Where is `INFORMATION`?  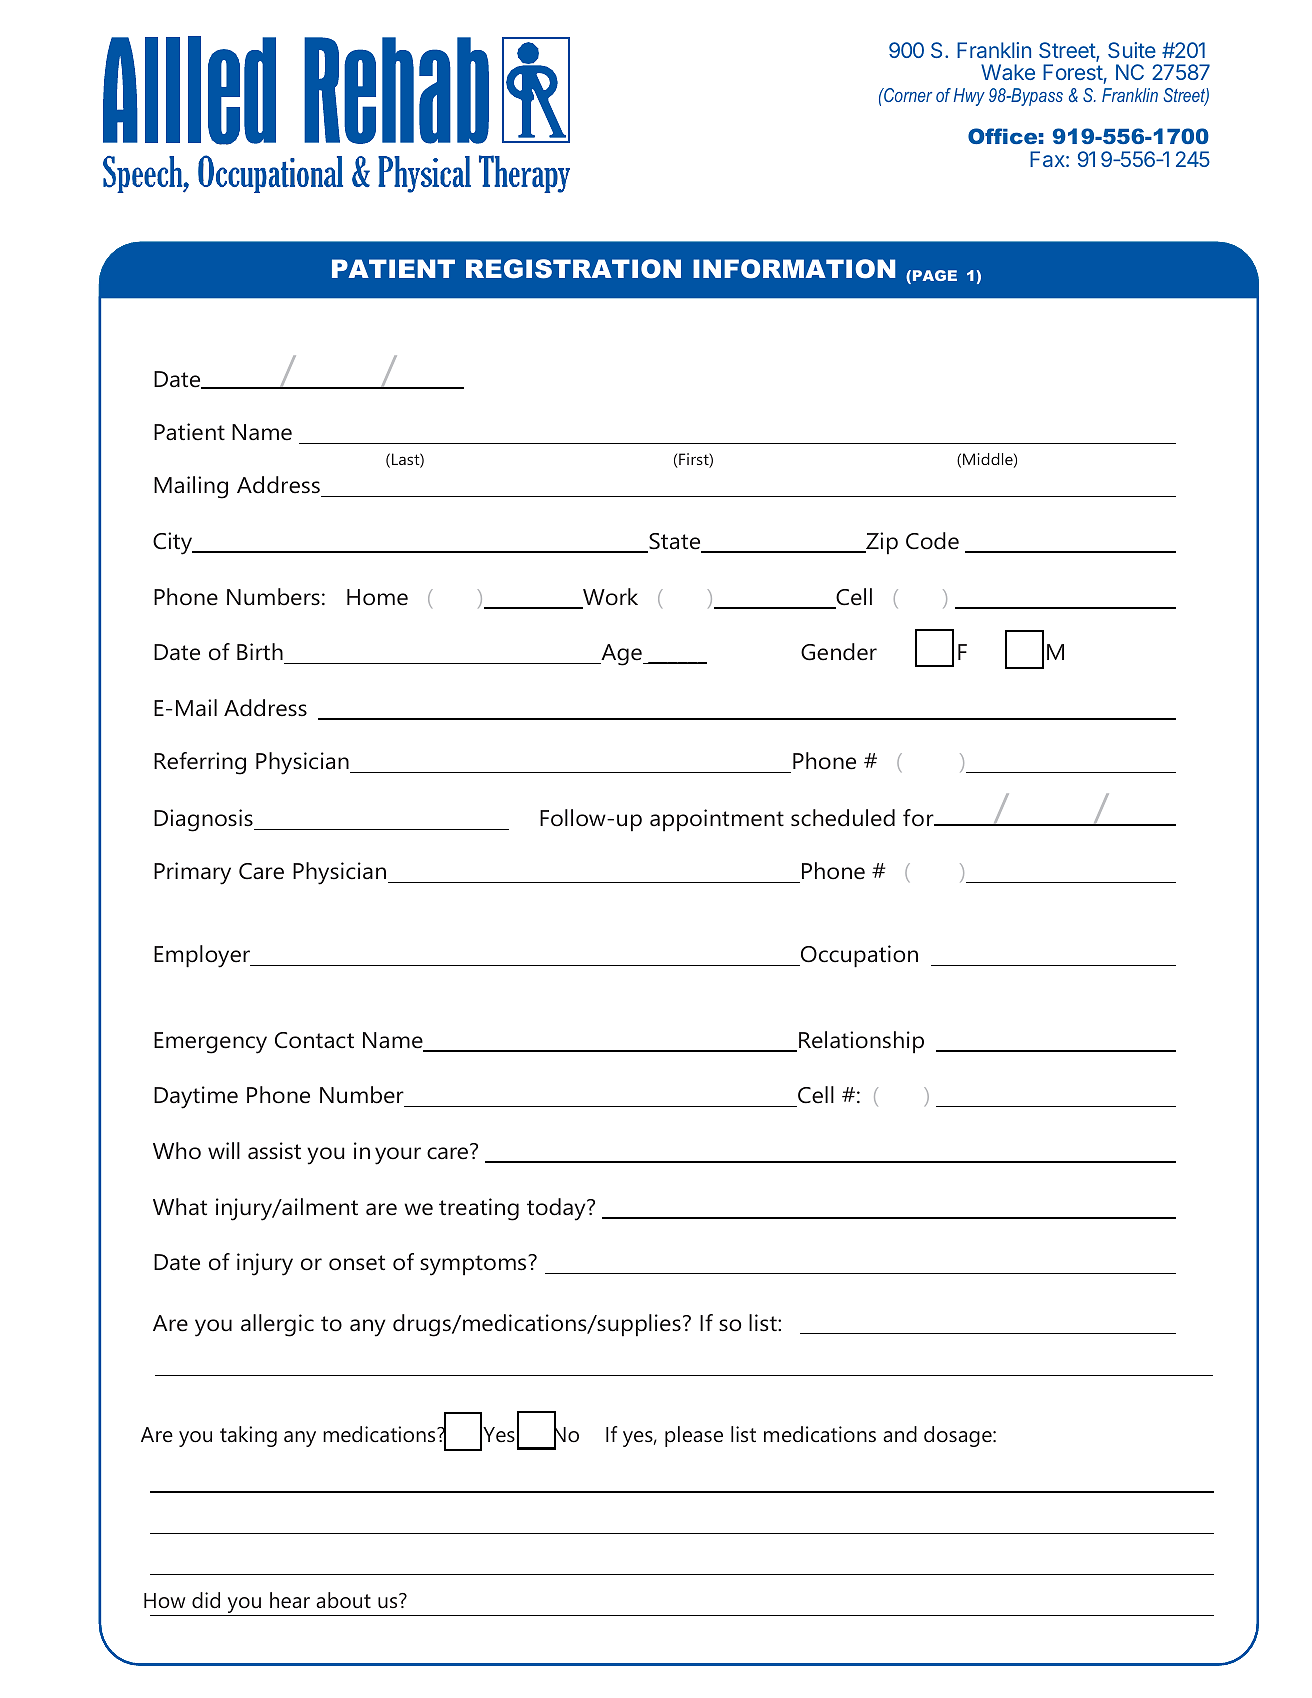
INFORMATION is located at coordinates (794, 269).
